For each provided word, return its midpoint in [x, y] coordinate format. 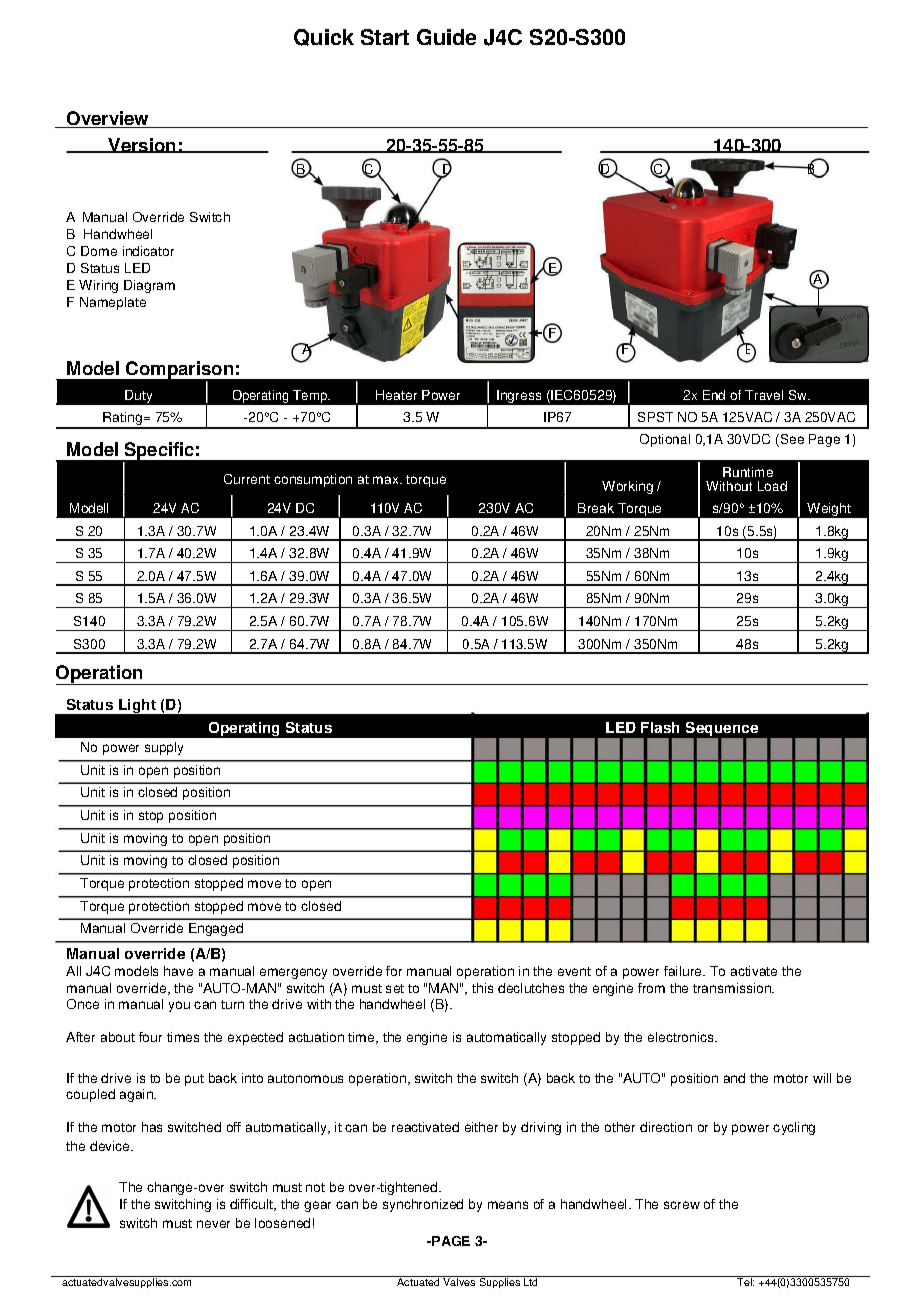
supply [164, 748]
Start [385, 37]
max [387, 480]
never [213, 1224]
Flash [660, 727]
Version [142, 145]
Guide [446, 37]
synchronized [423, 1205]
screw [682, 1205]
